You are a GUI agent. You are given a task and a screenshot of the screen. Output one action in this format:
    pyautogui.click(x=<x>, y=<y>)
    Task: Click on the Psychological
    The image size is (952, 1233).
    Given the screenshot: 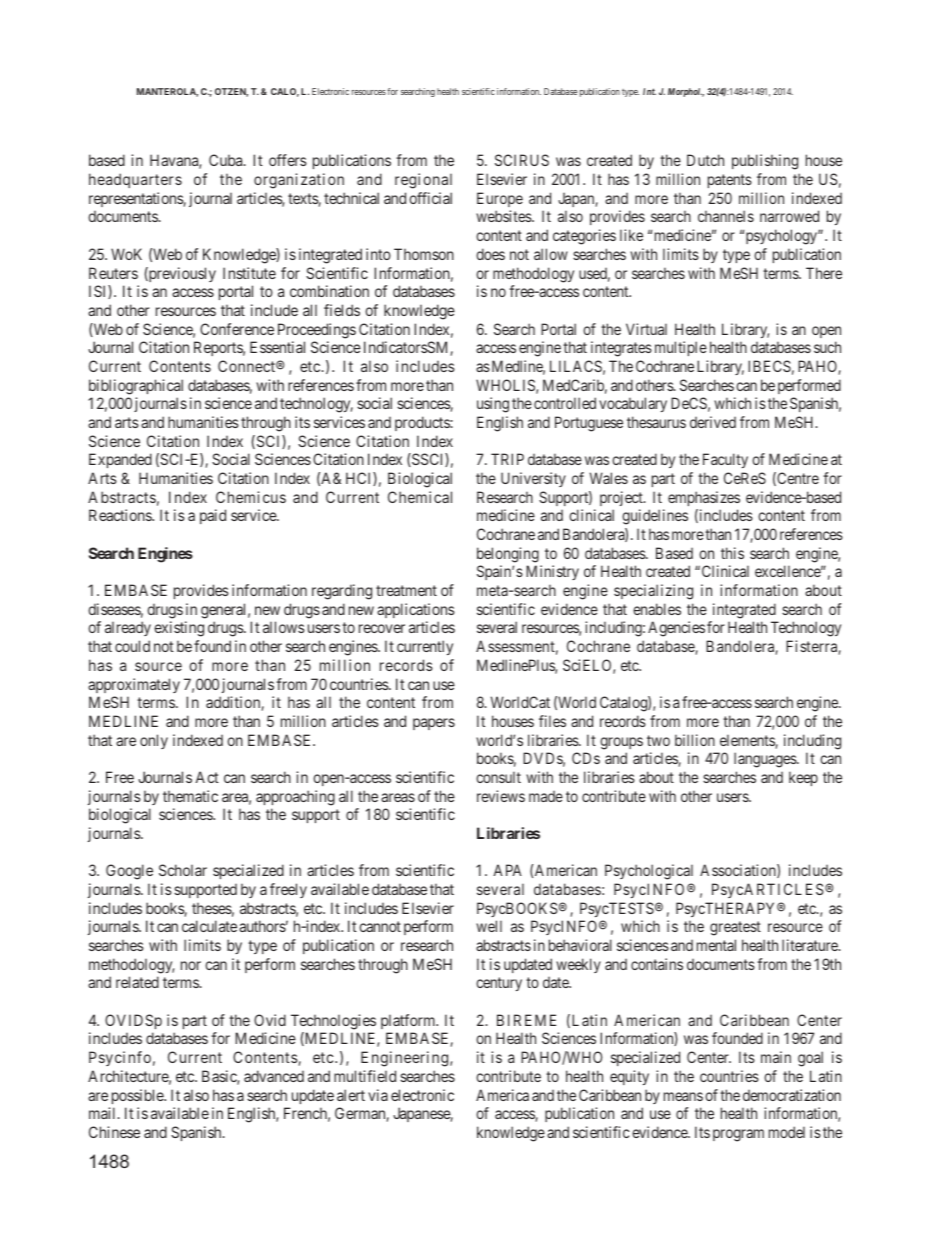 What is the action you would take?
    pyautogui.click(x=649, y=872)
